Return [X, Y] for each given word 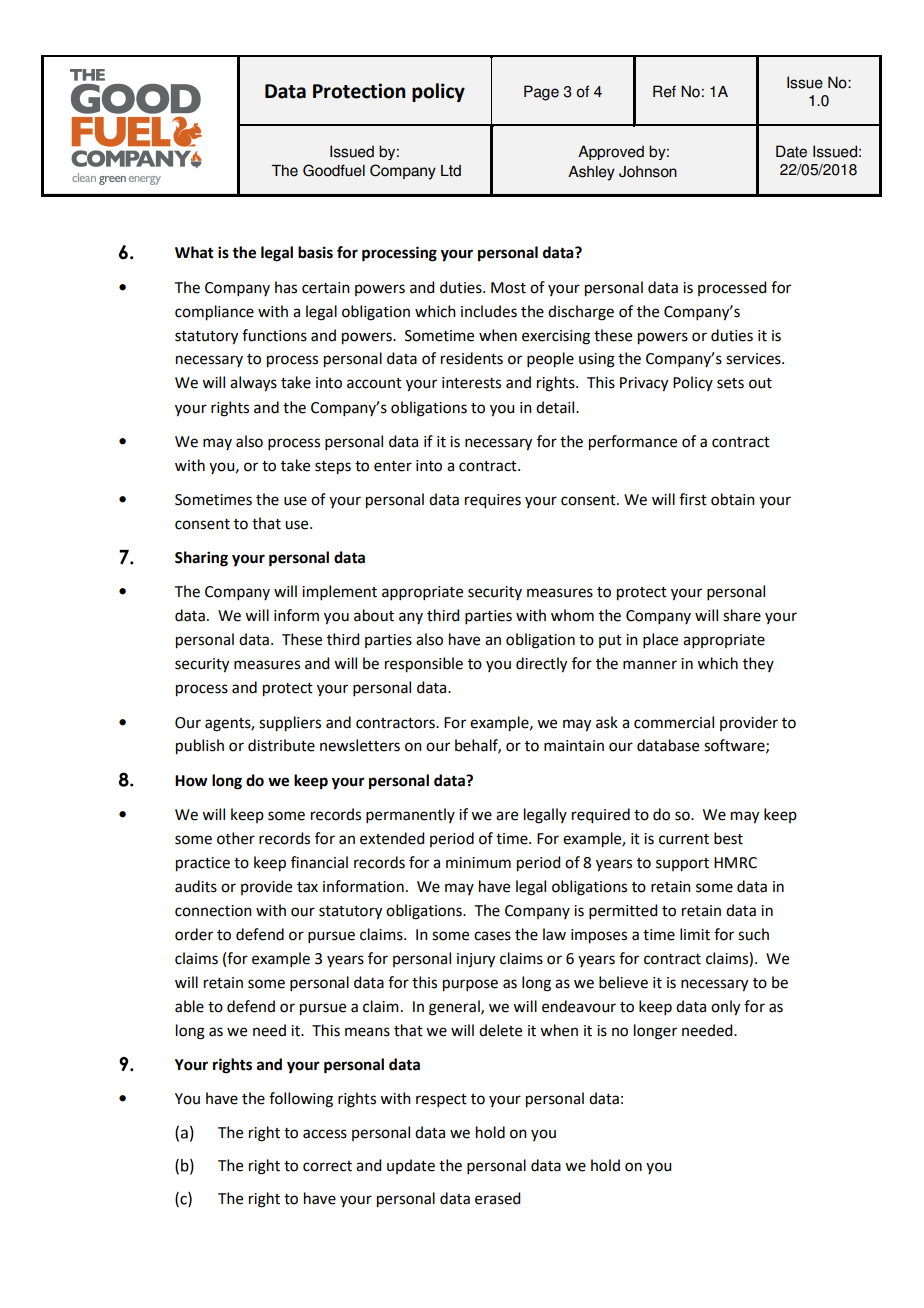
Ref [664, 91]
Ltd [451, 171]
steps [333, 468]
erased [497, 1198]
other [236, 838]
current [684, 839]
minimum [478, 863]
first [693, 499]
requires [493, 501]
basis [315, 252]
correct [327, 1166]
